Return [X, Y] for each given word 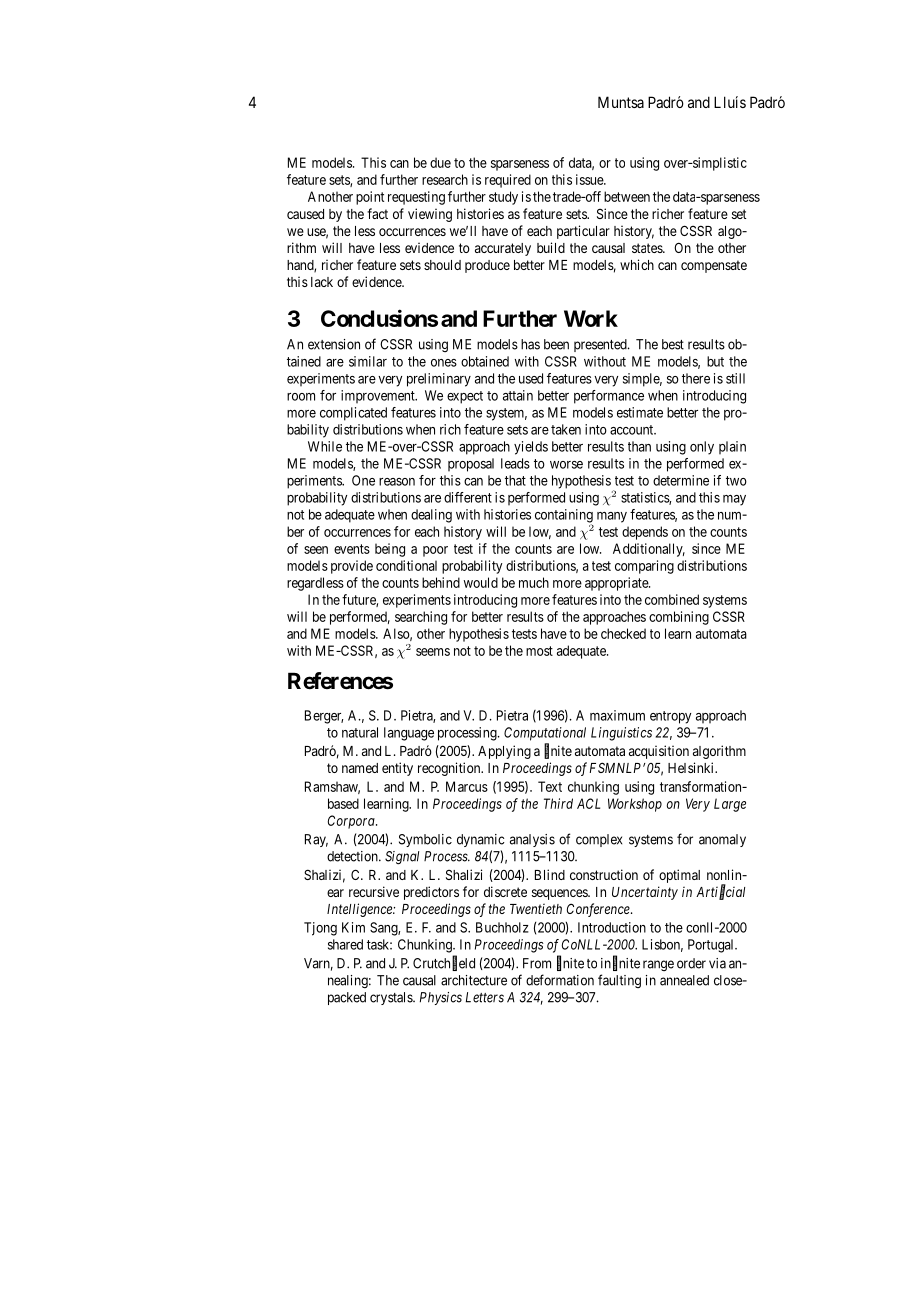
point [370, 198]
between [627, 196]
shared [345, 944]
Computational [545, 734]
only [702, 448]
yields [531, 448]
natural [360, 732]
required [508, 181]
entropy [670, 717]
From [537, 963]
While [325, 446]
